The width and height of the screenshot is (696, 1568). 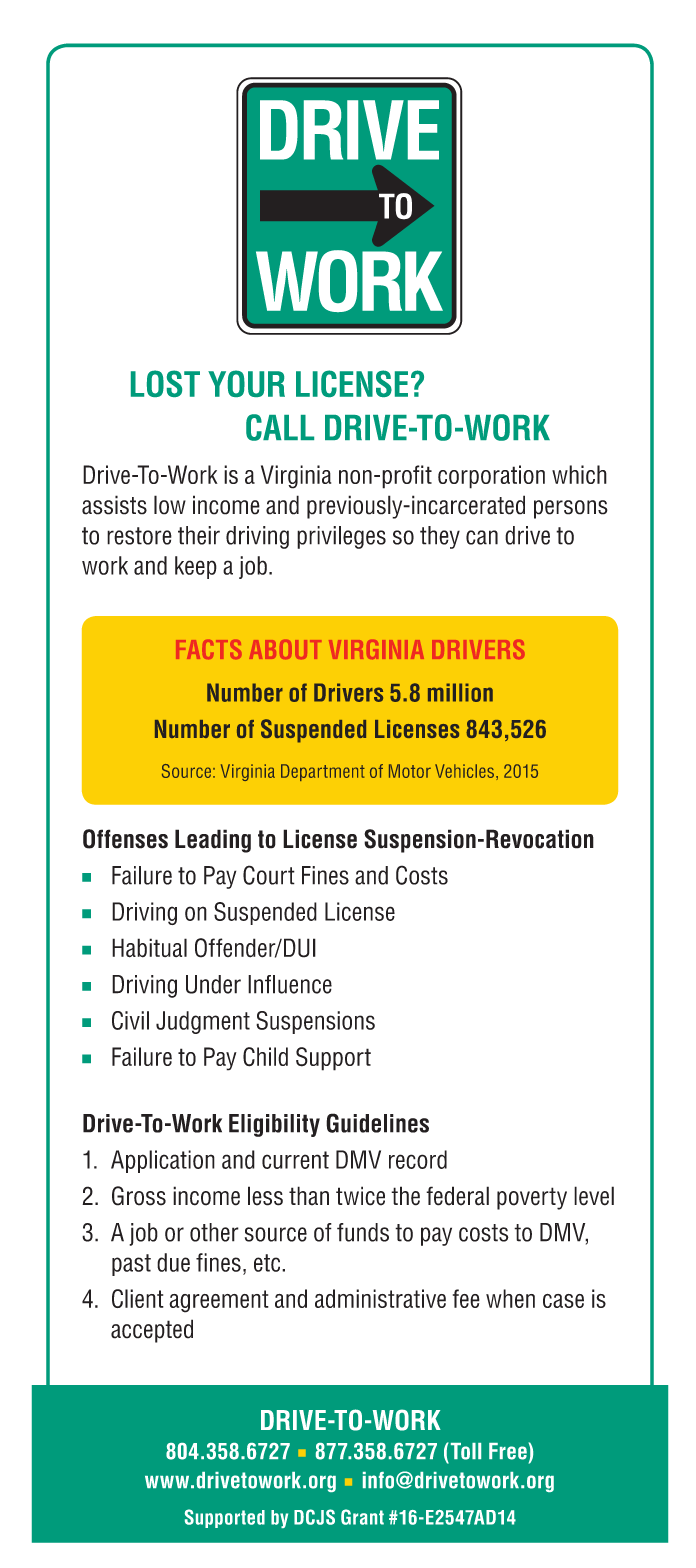 What do you see at coordinates (285, 649) in the screenshot?
I see `ABOUT` at bounding box center [285, 649].
